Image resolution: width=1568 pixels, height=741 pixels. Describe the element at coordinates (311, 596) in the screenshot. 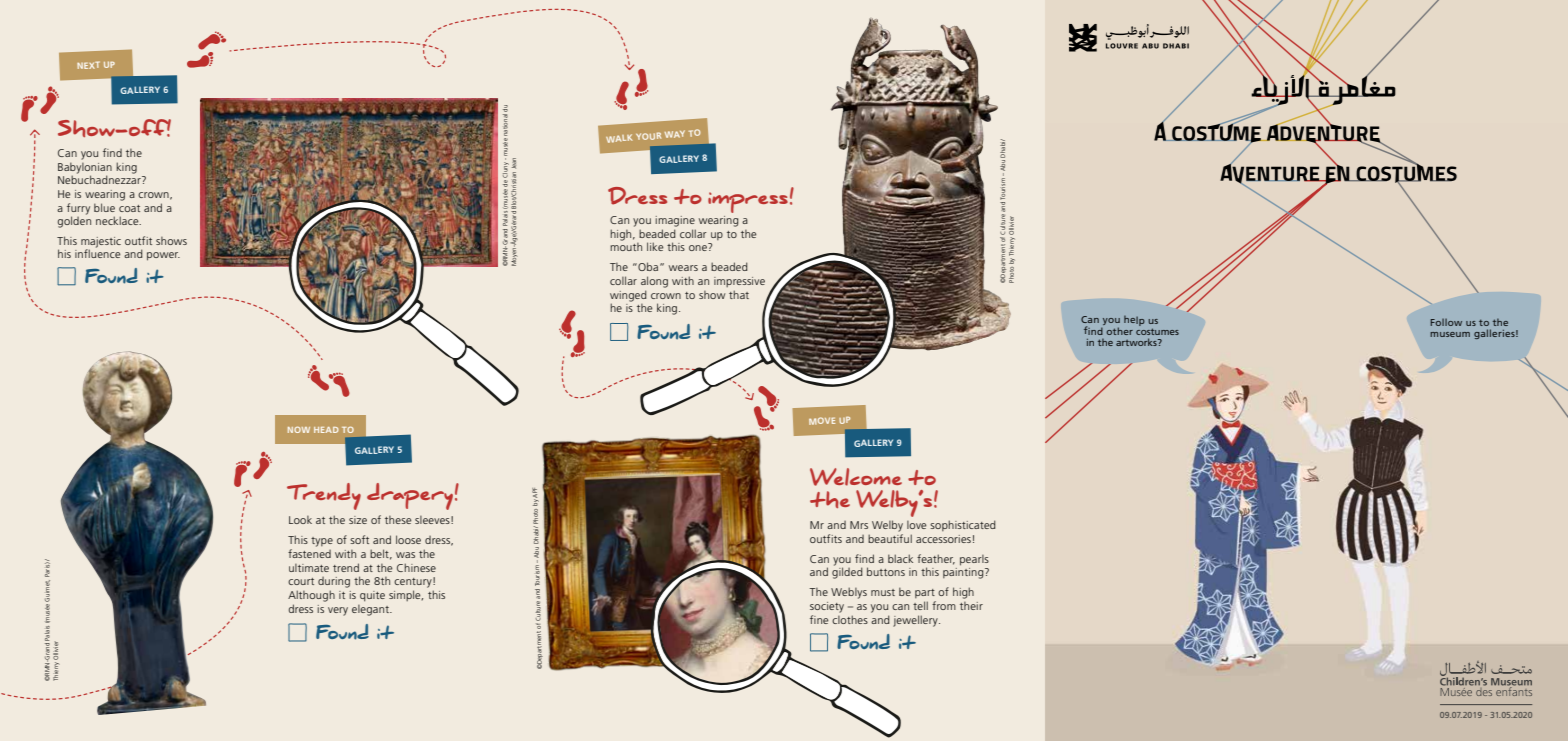

I see `Although` at that location.
